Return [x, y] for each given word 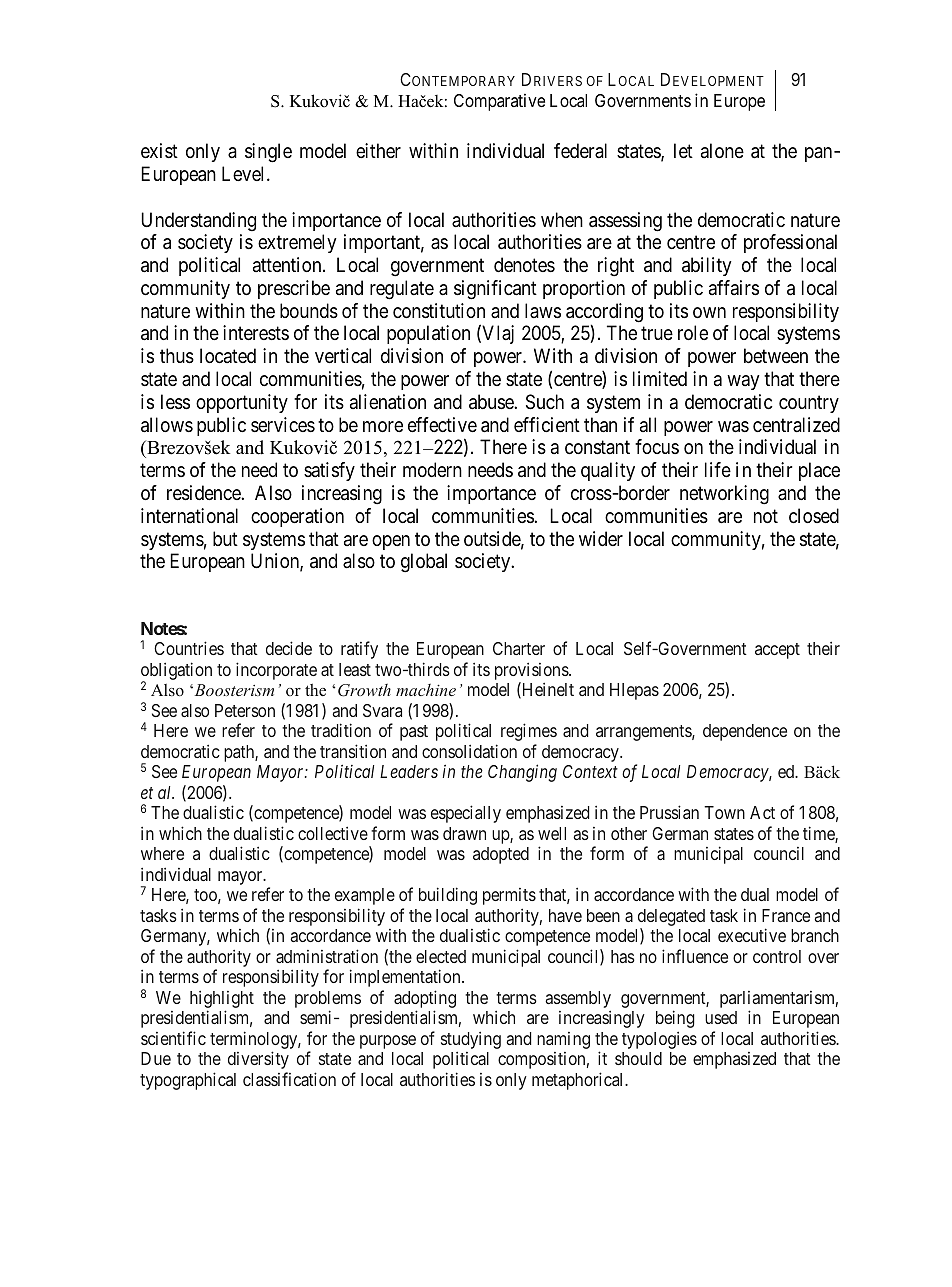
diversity [258, 1060]
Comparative [499, 102]
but [225, 538]
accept [777, 651]
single [268, 153]
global [424, 563]
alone [722, 151]
